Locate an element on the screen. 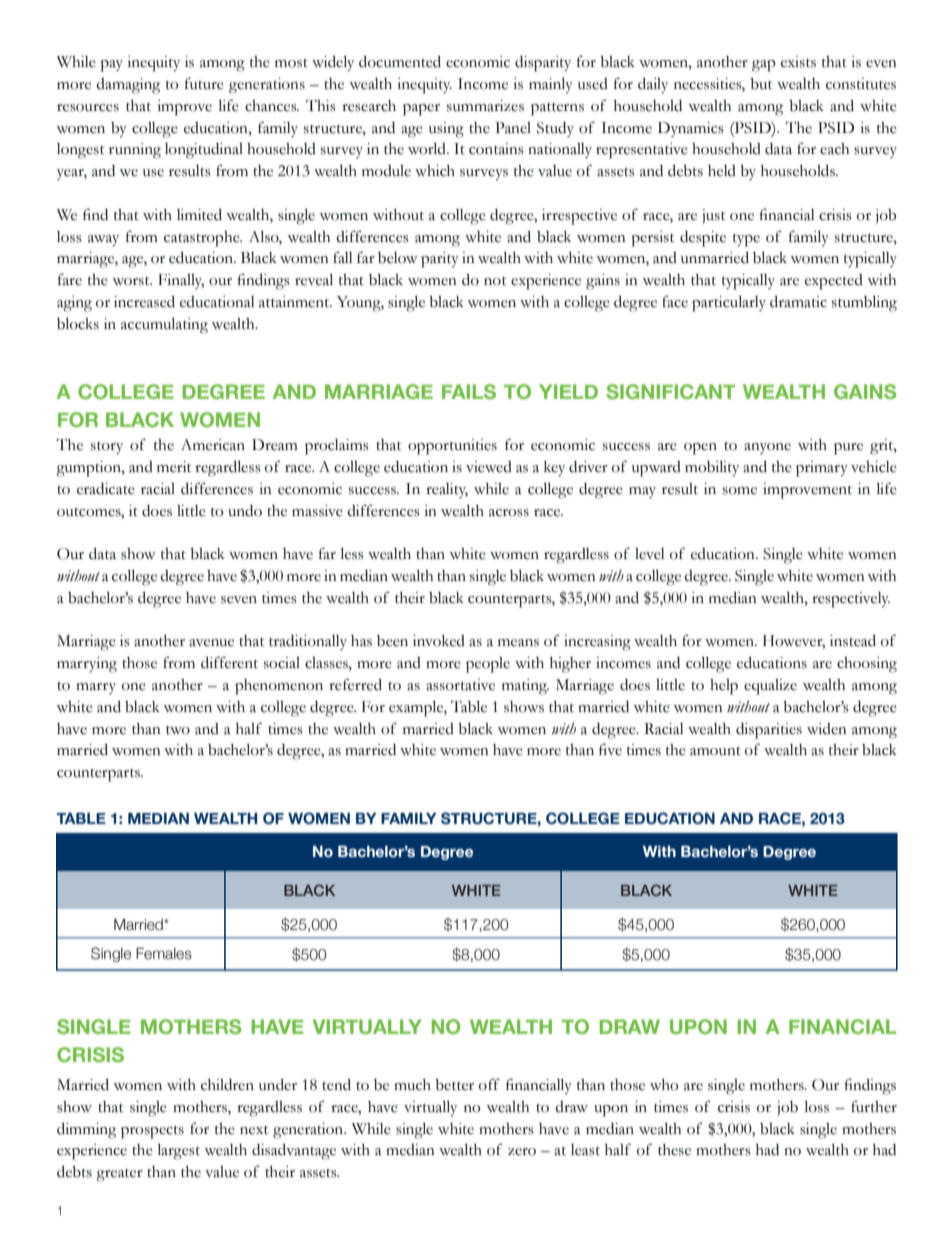 The image size is (952, 1233). two is located at coordinates (178, 730).
